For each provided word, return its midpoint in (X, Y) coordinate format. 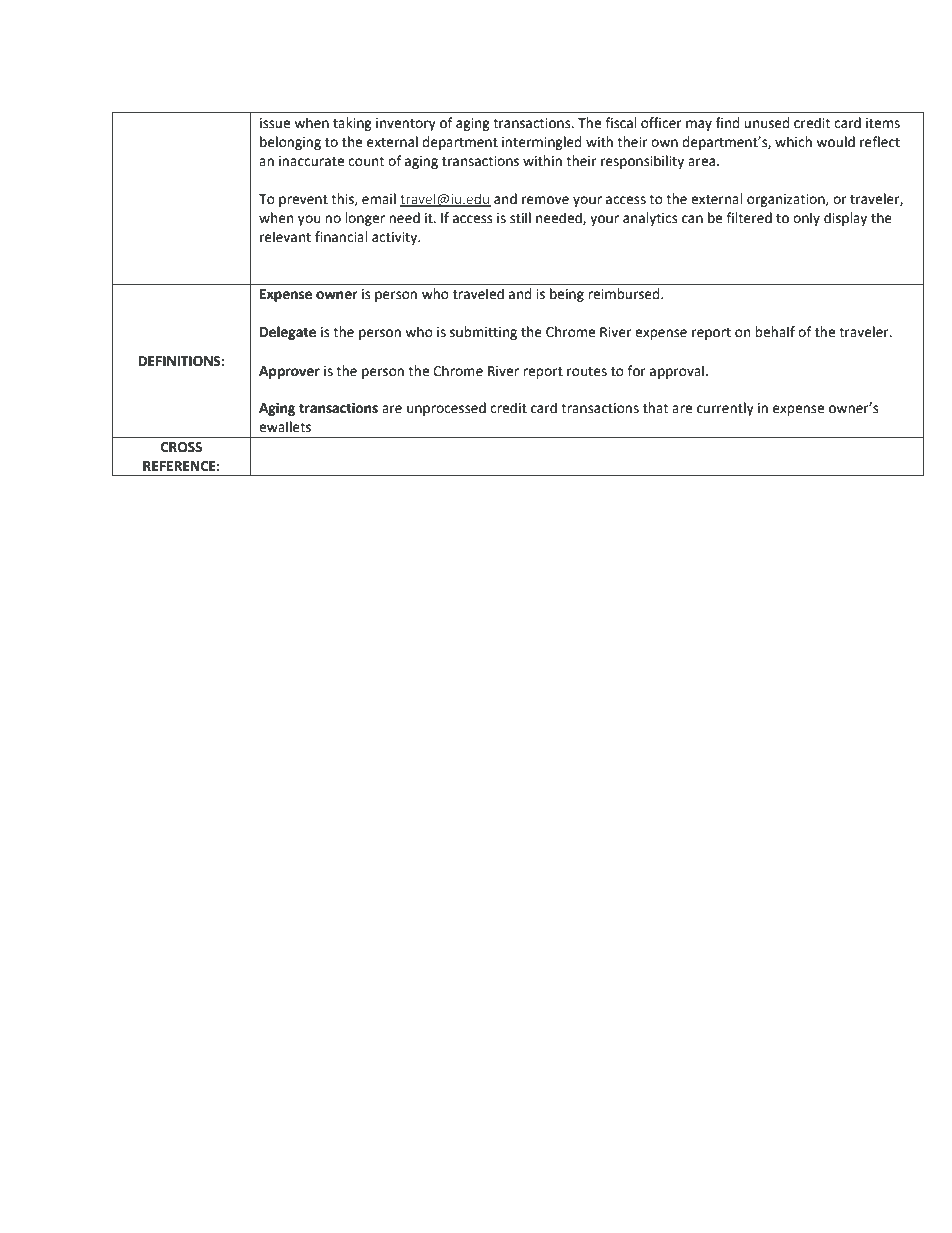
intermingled (541, 143)
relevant (285, 237)
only (806, 219)
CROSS (181, 447)
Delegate (288, 333)
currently (725, 409)
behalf (775, 332)
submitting (483, 333)
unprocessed (446, 409)
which (793, 142)
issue (275, 123)
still (520, 218)
